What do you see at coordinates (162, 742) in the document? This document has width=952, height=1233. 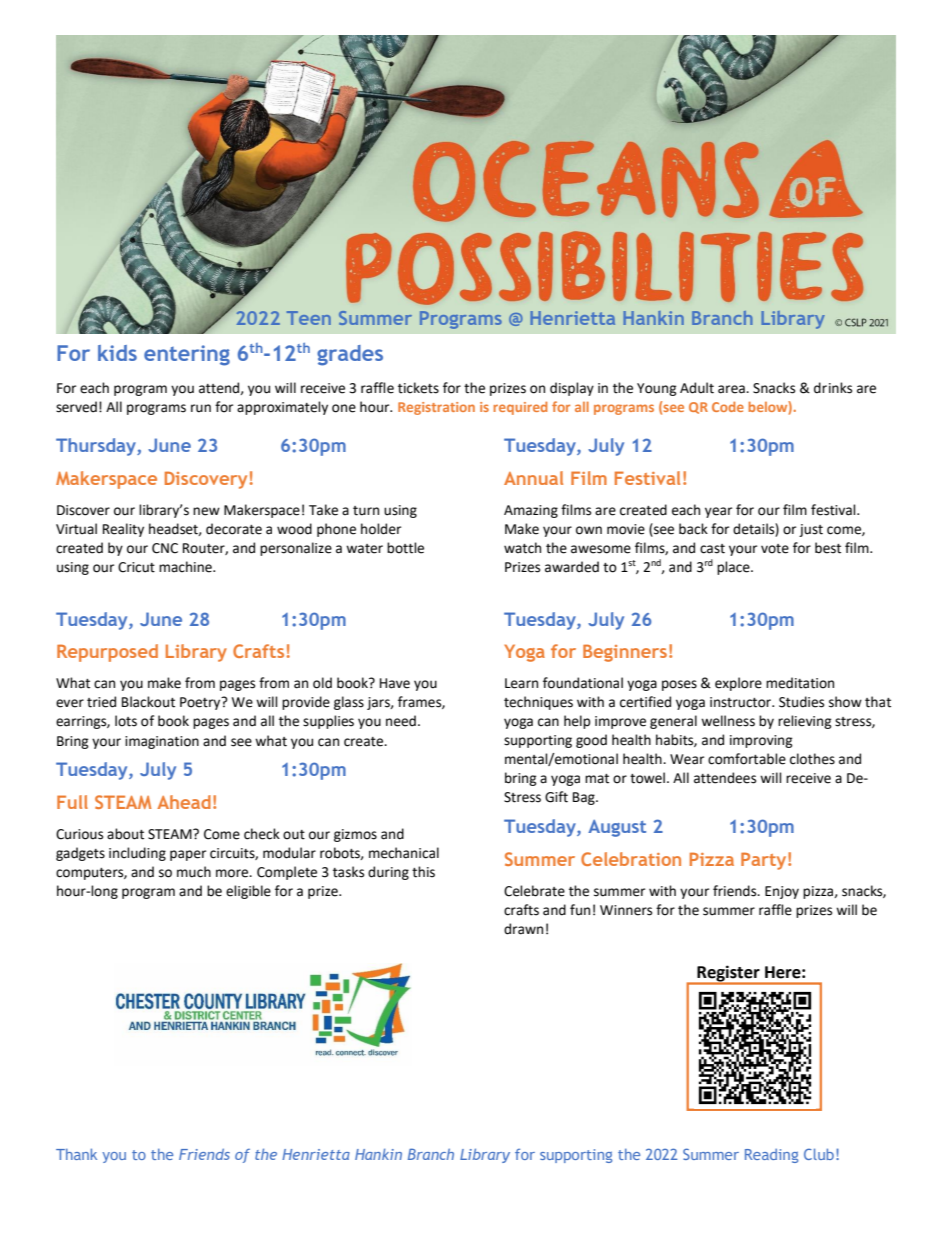 I see `imagination` at bounding box center [162, 742].
